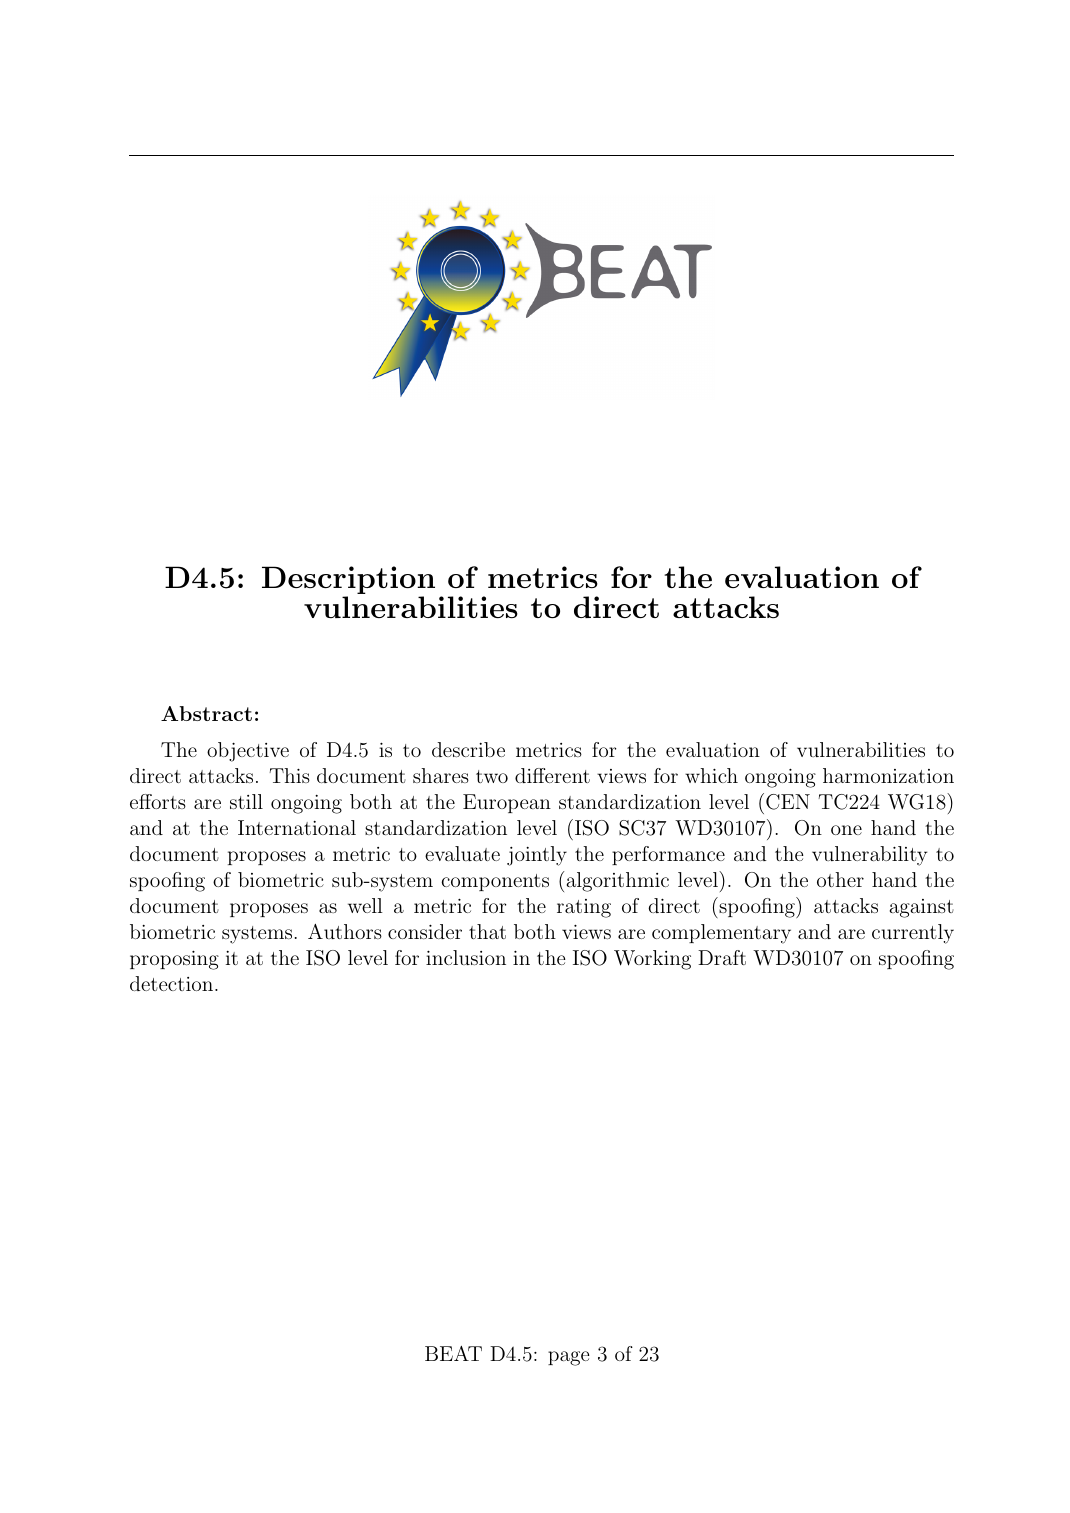 The image size is (1070, 1513). What do you see at coordinates (466, 957) in the document?
I see `inclusion` at bounding box center [466, 957].
